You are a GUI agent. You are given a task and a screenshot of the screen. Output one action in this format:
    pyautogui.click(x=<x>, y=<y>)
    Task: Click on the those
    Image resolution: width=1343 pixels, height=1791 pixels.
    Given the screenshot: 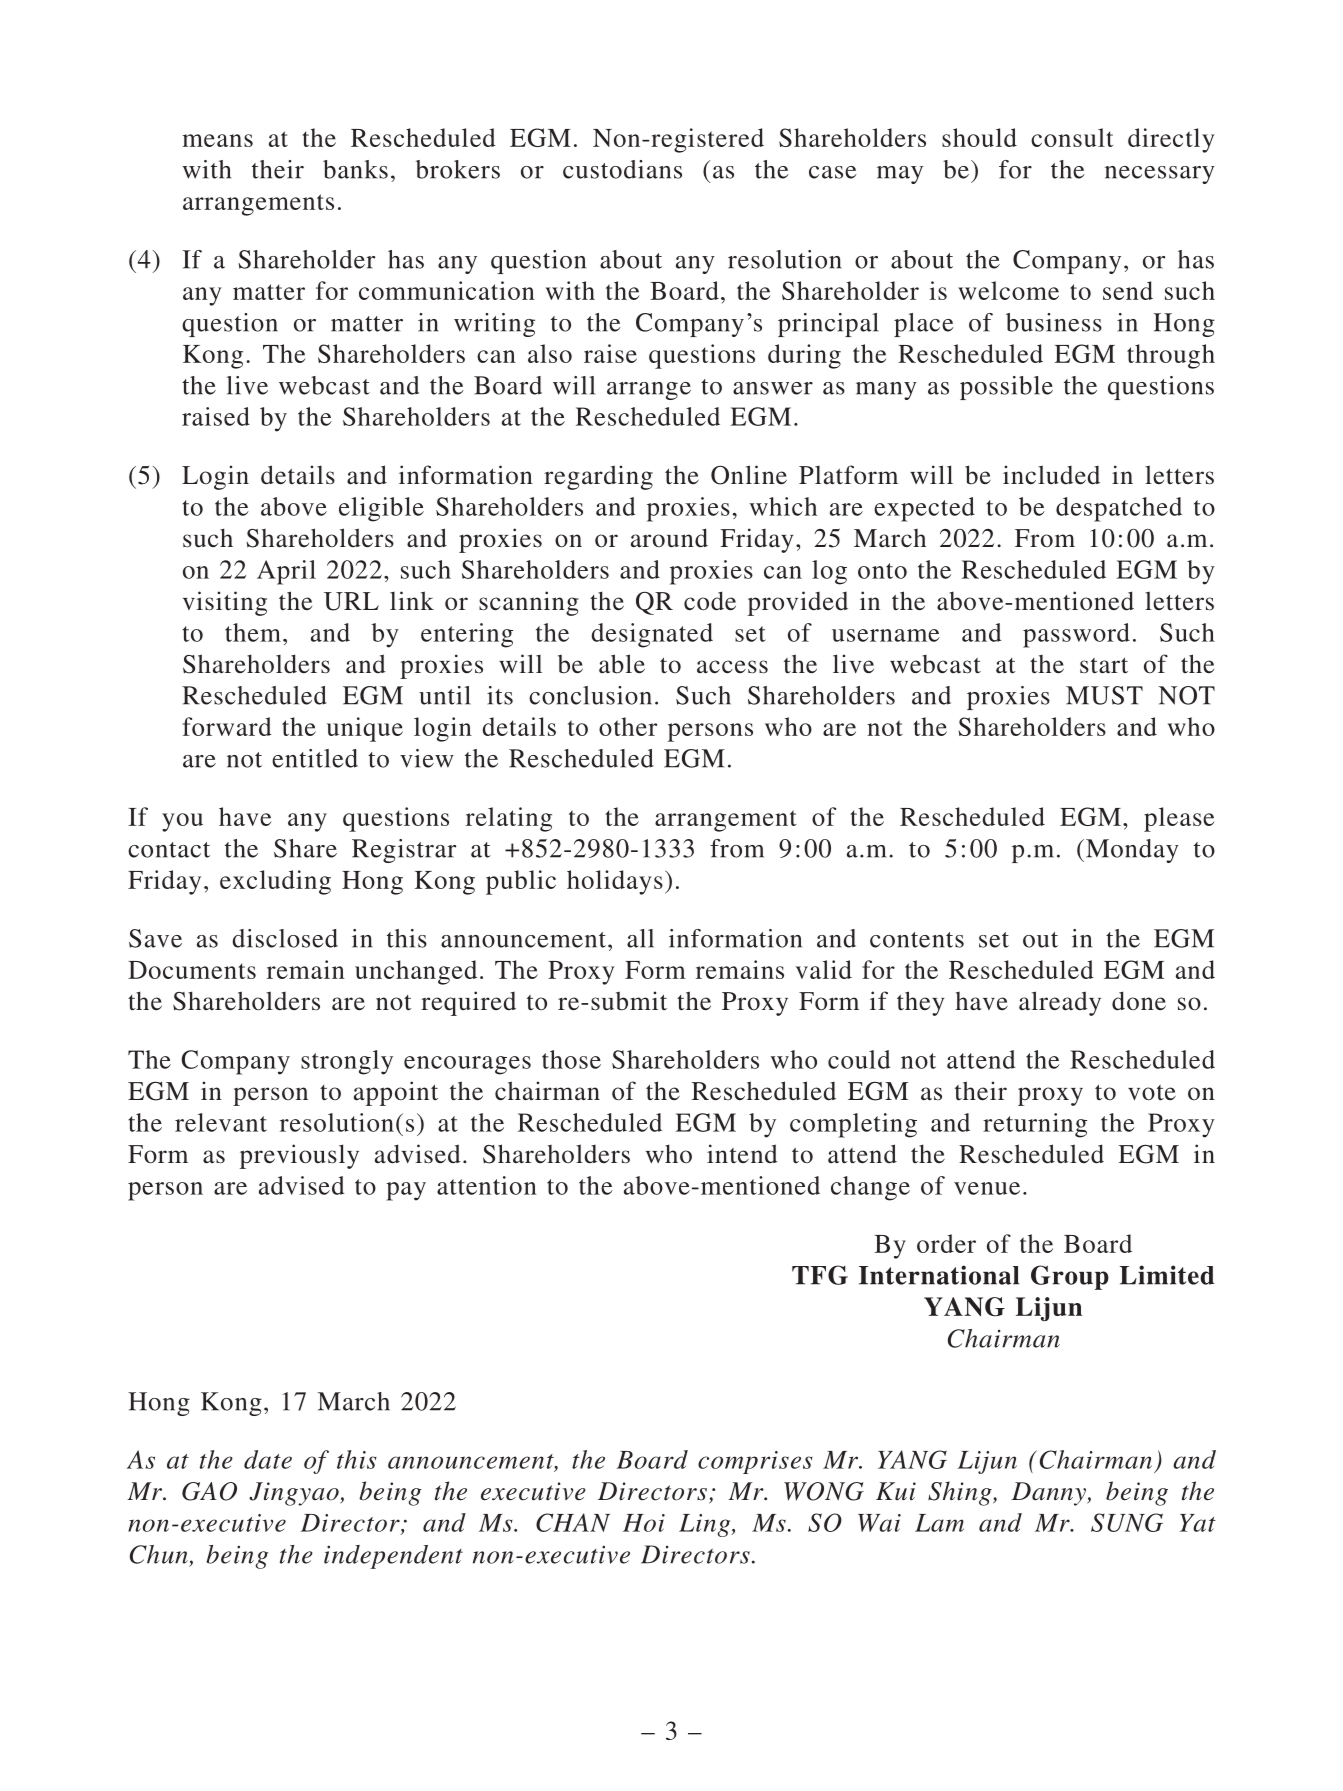 What is the action you would take?
    pyautogui.click(x=571, y=1059)
